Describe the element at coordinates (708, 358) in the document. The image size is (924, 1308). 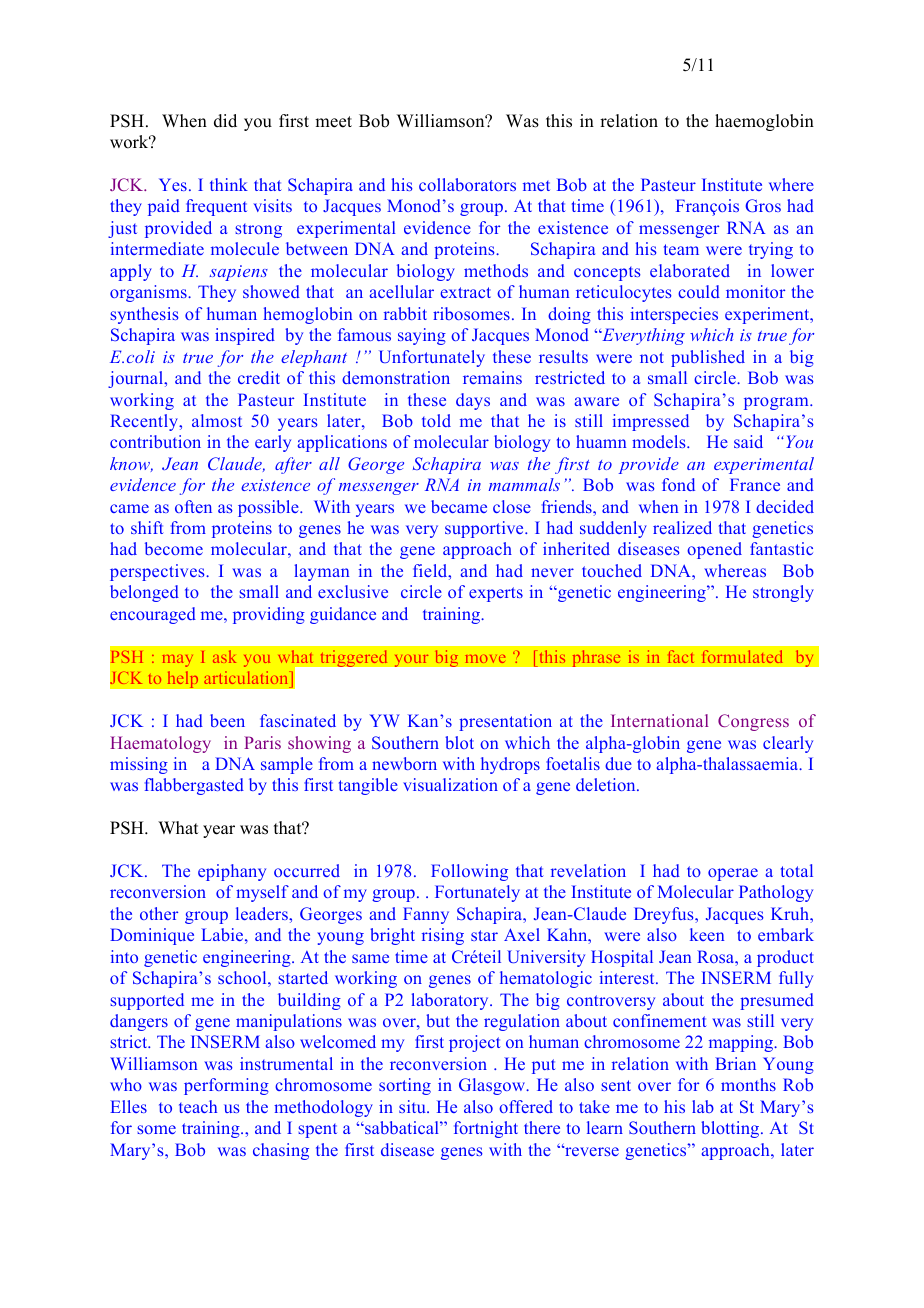
I see `published` at that location.
